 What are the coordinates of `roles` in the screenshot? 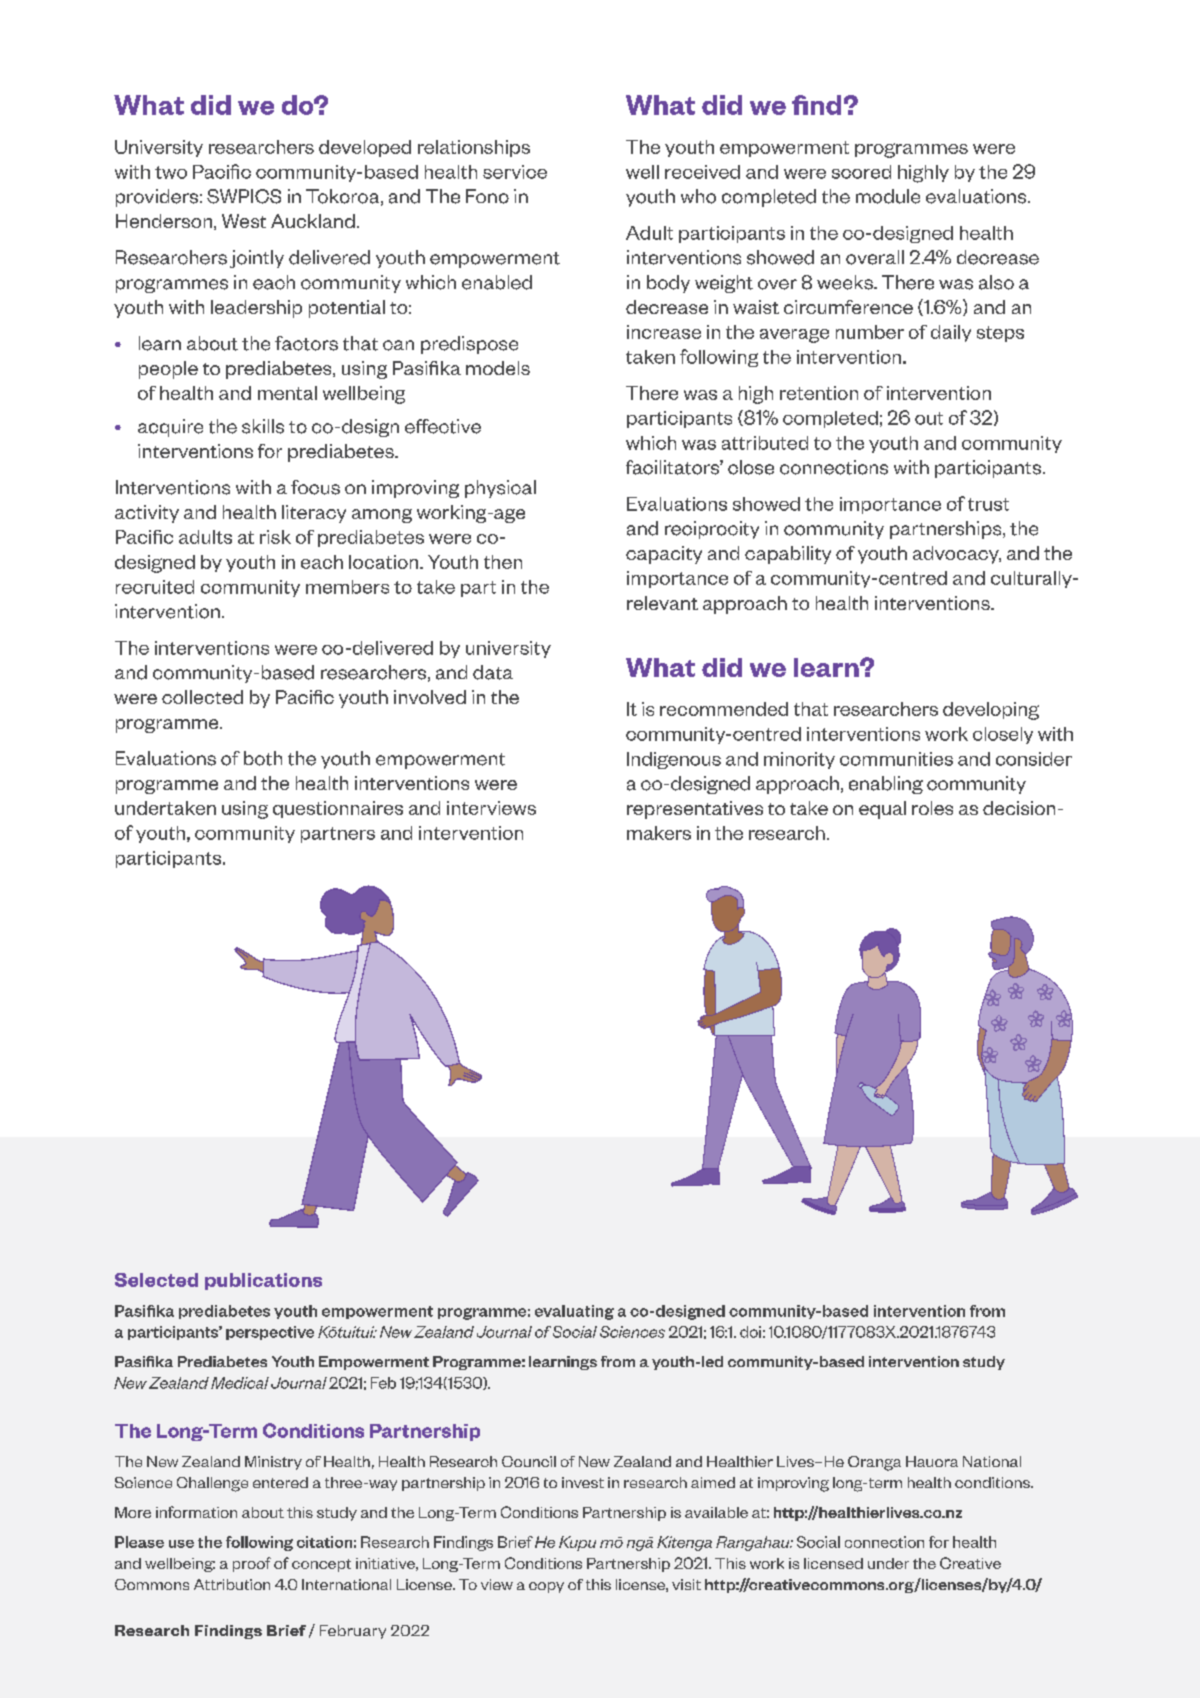 It's located at (932, 808).
